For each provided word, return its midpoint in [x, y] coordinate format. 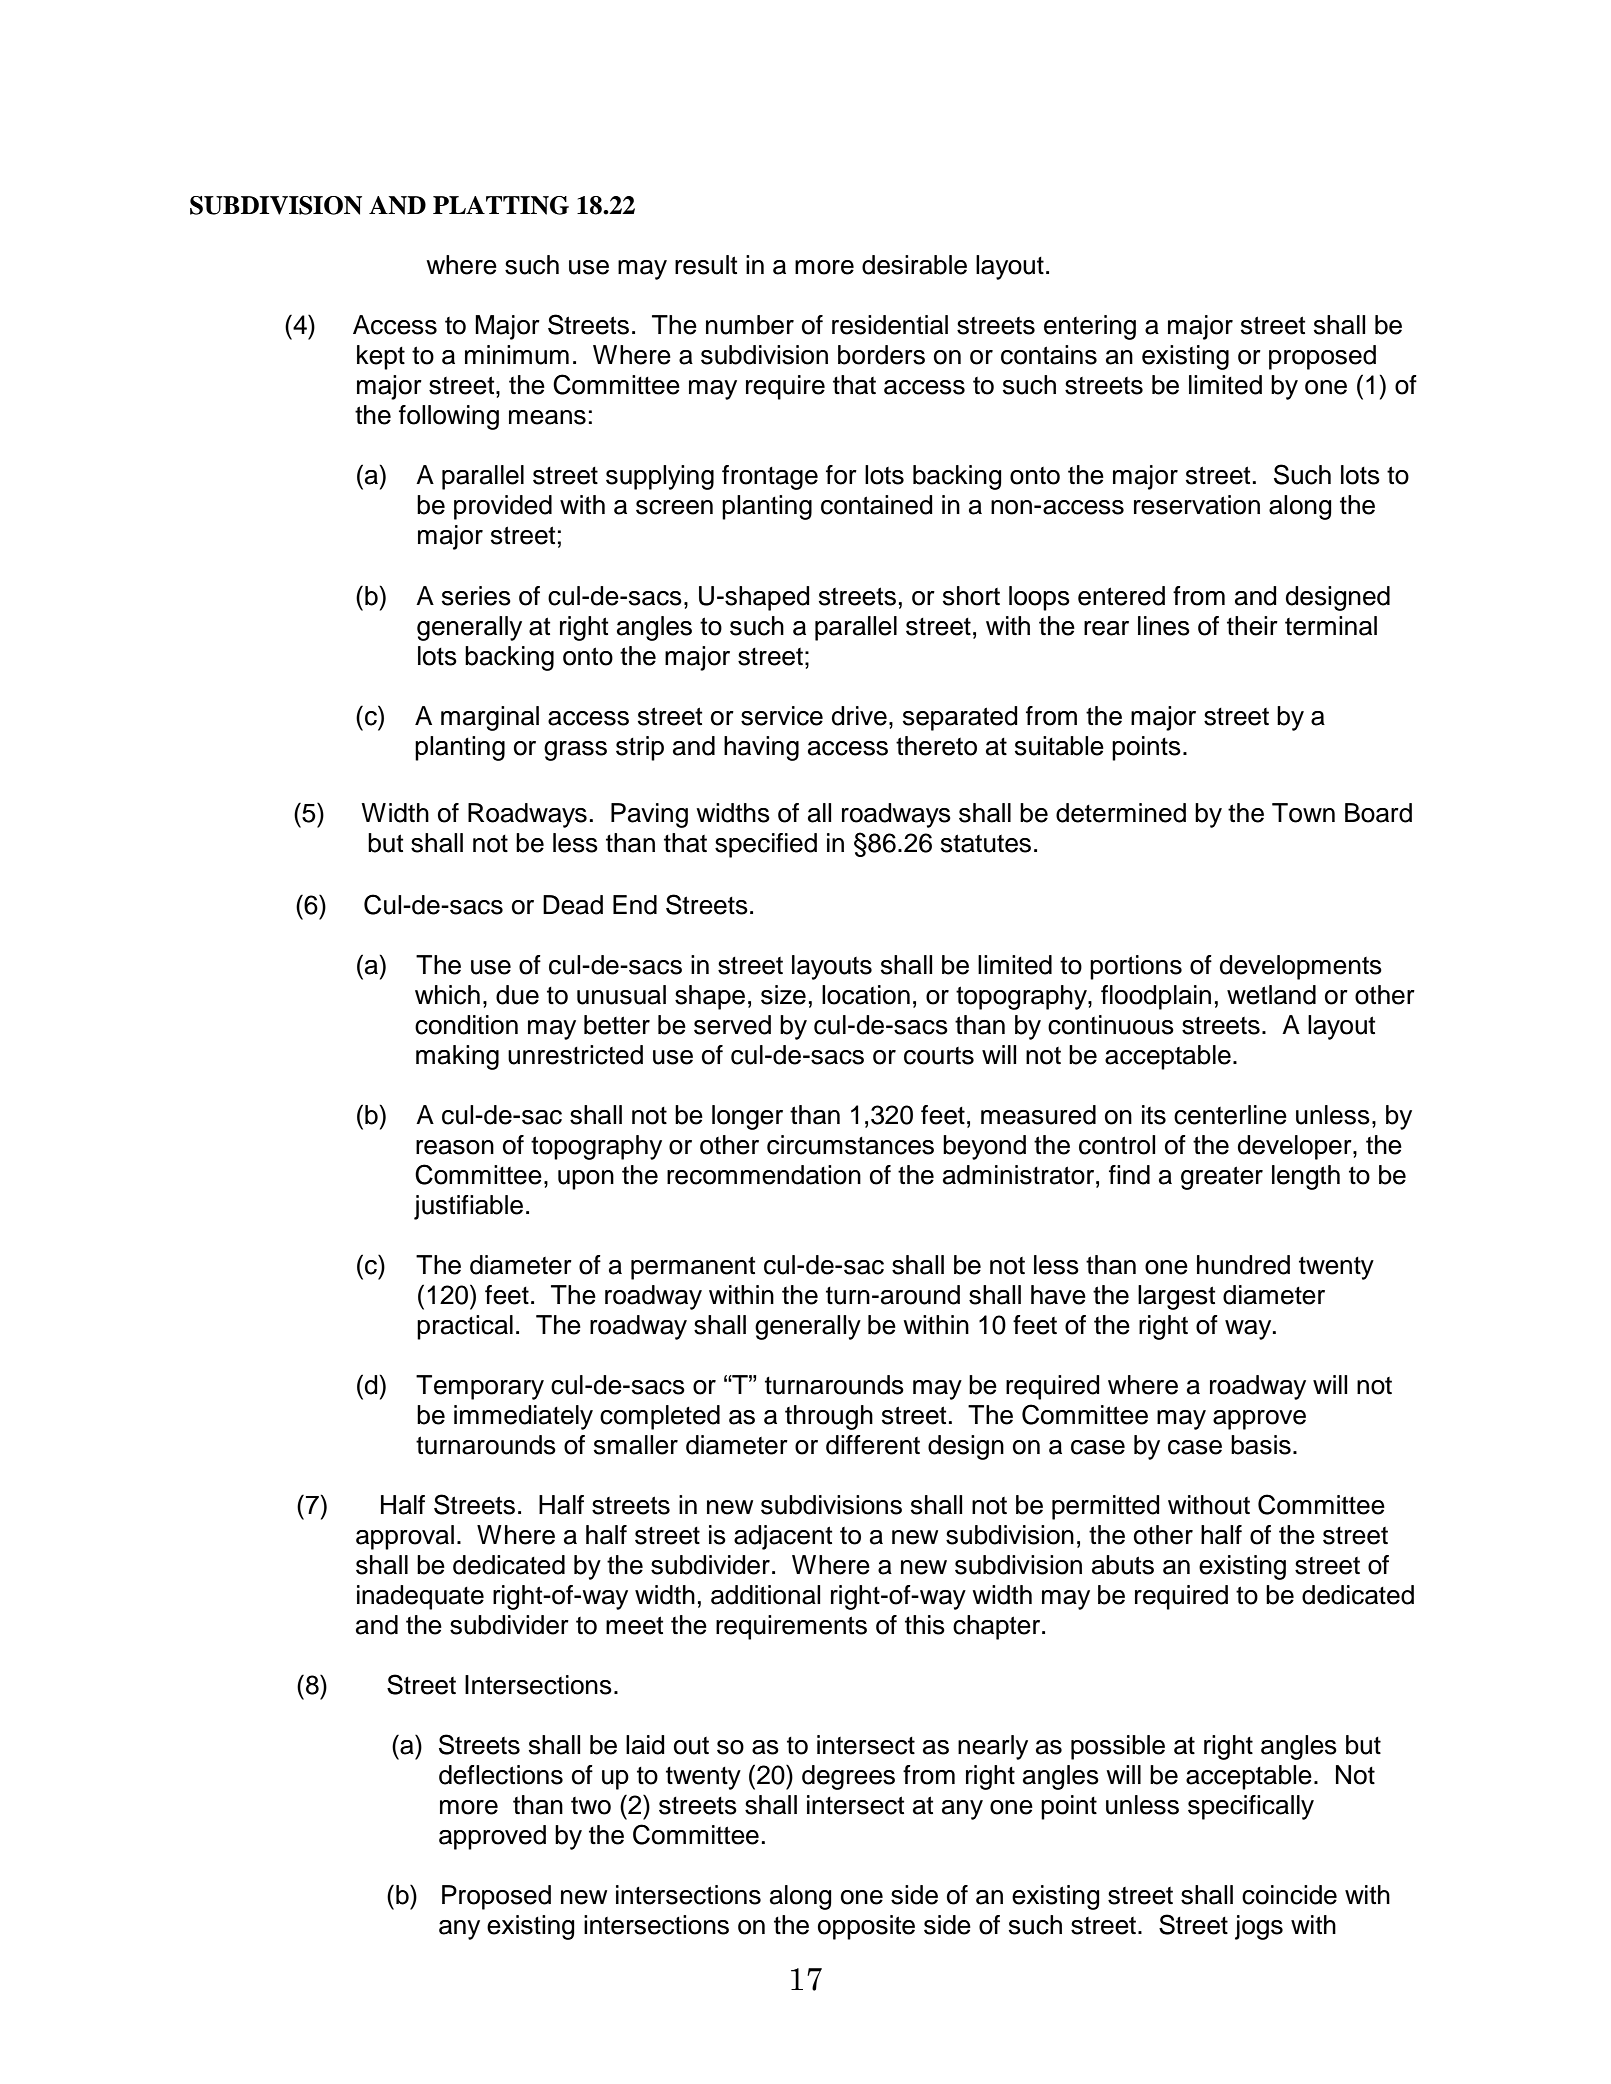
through [829, 1417]
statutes [986, 843]
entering [1090, 327]
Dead [573, 905]
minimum [517, 355]
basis [1261, 1445]
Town [1303, 813]
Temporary [480, 1387]
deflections [501, 1775]
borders [881, 355]
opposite [866, 1927]
